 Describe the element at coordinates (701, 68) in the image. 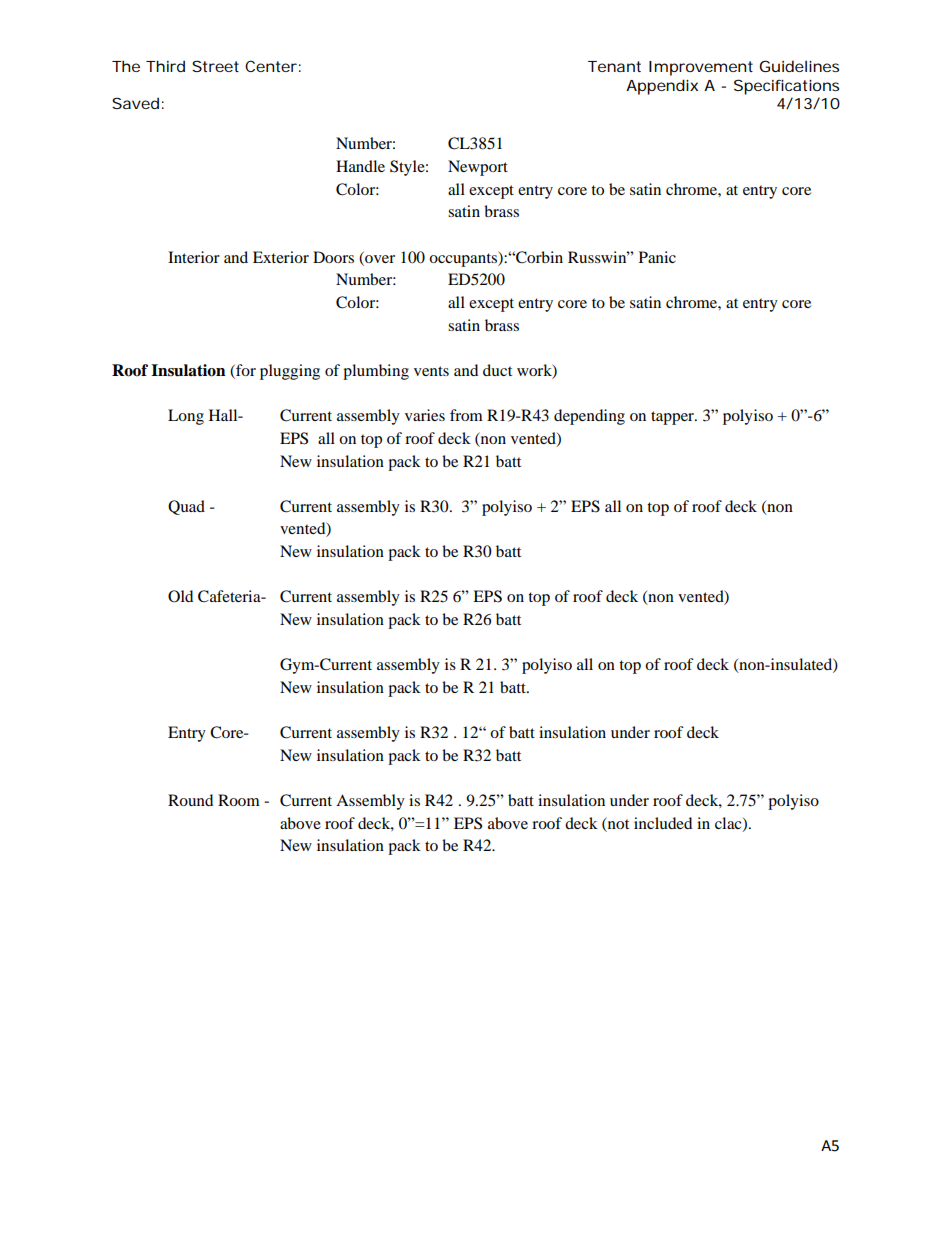

I see `Improvement` at that location.
